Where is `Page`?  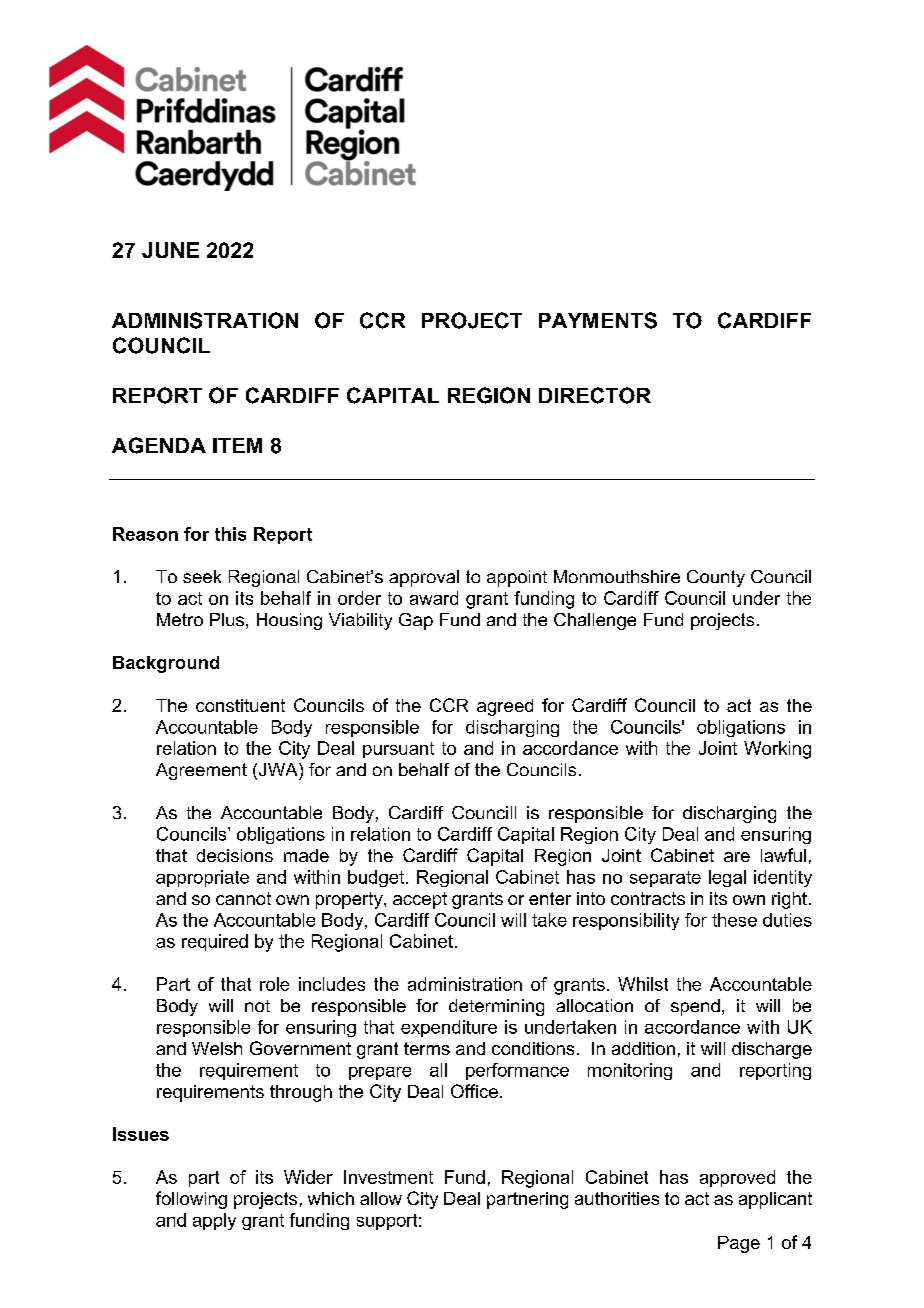
Page is located at coordinates (739, 1244).
